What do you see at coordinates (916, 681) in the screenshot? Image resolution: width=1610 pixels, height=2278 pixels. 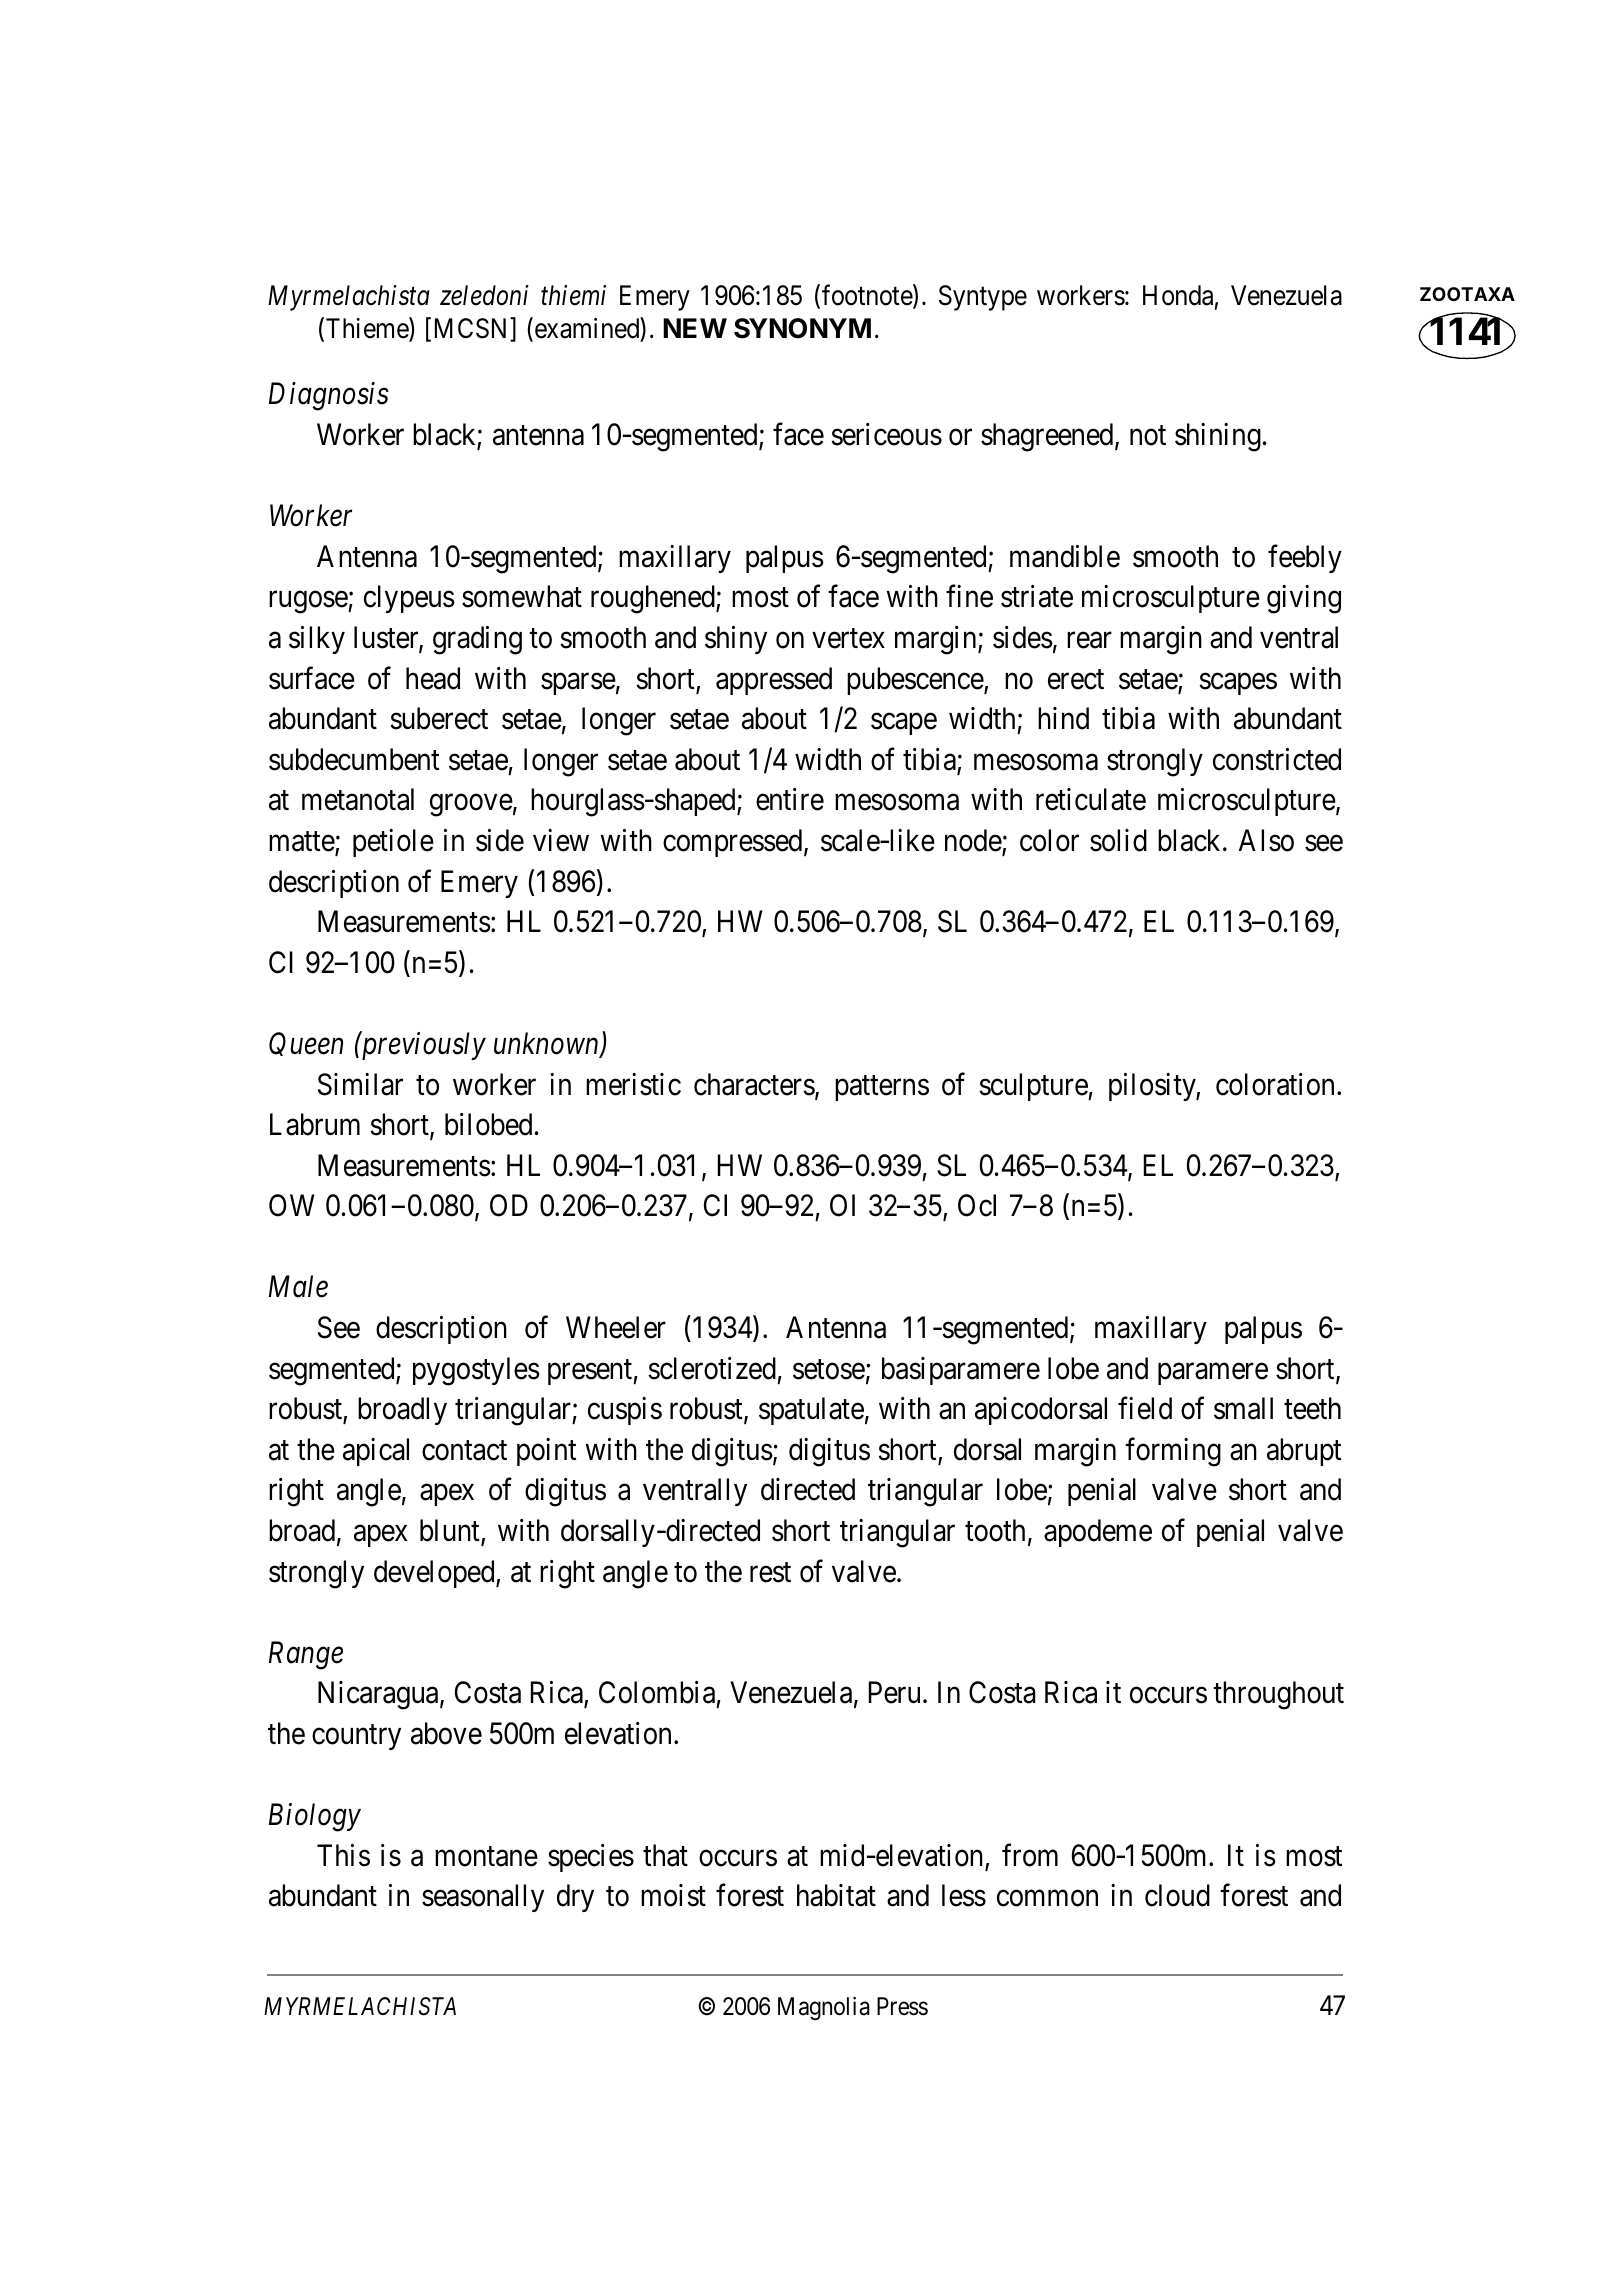 I see `pubescence` at bounding box center [916, 681].
